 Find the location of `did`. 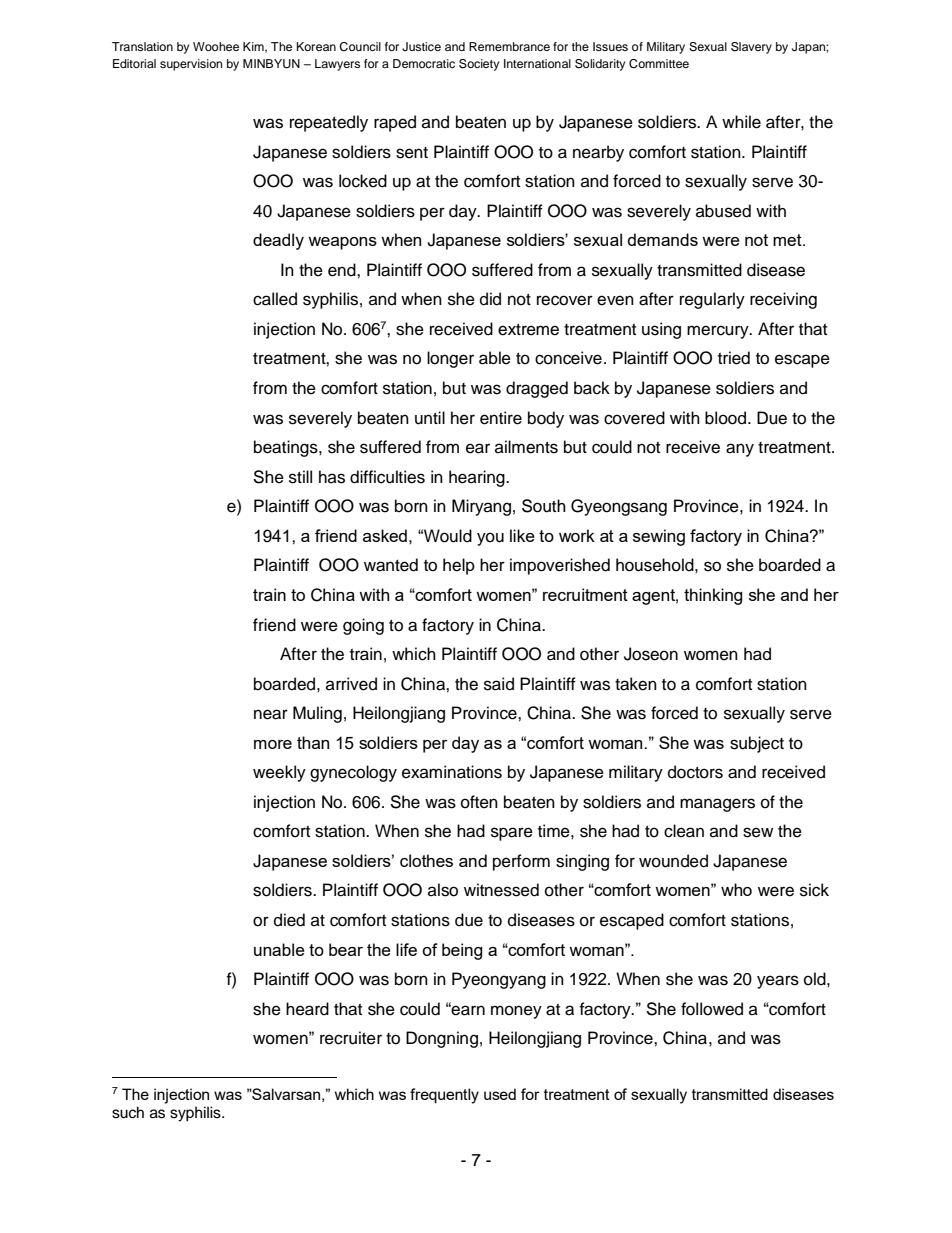

did is located at coordinates (490, 299).
